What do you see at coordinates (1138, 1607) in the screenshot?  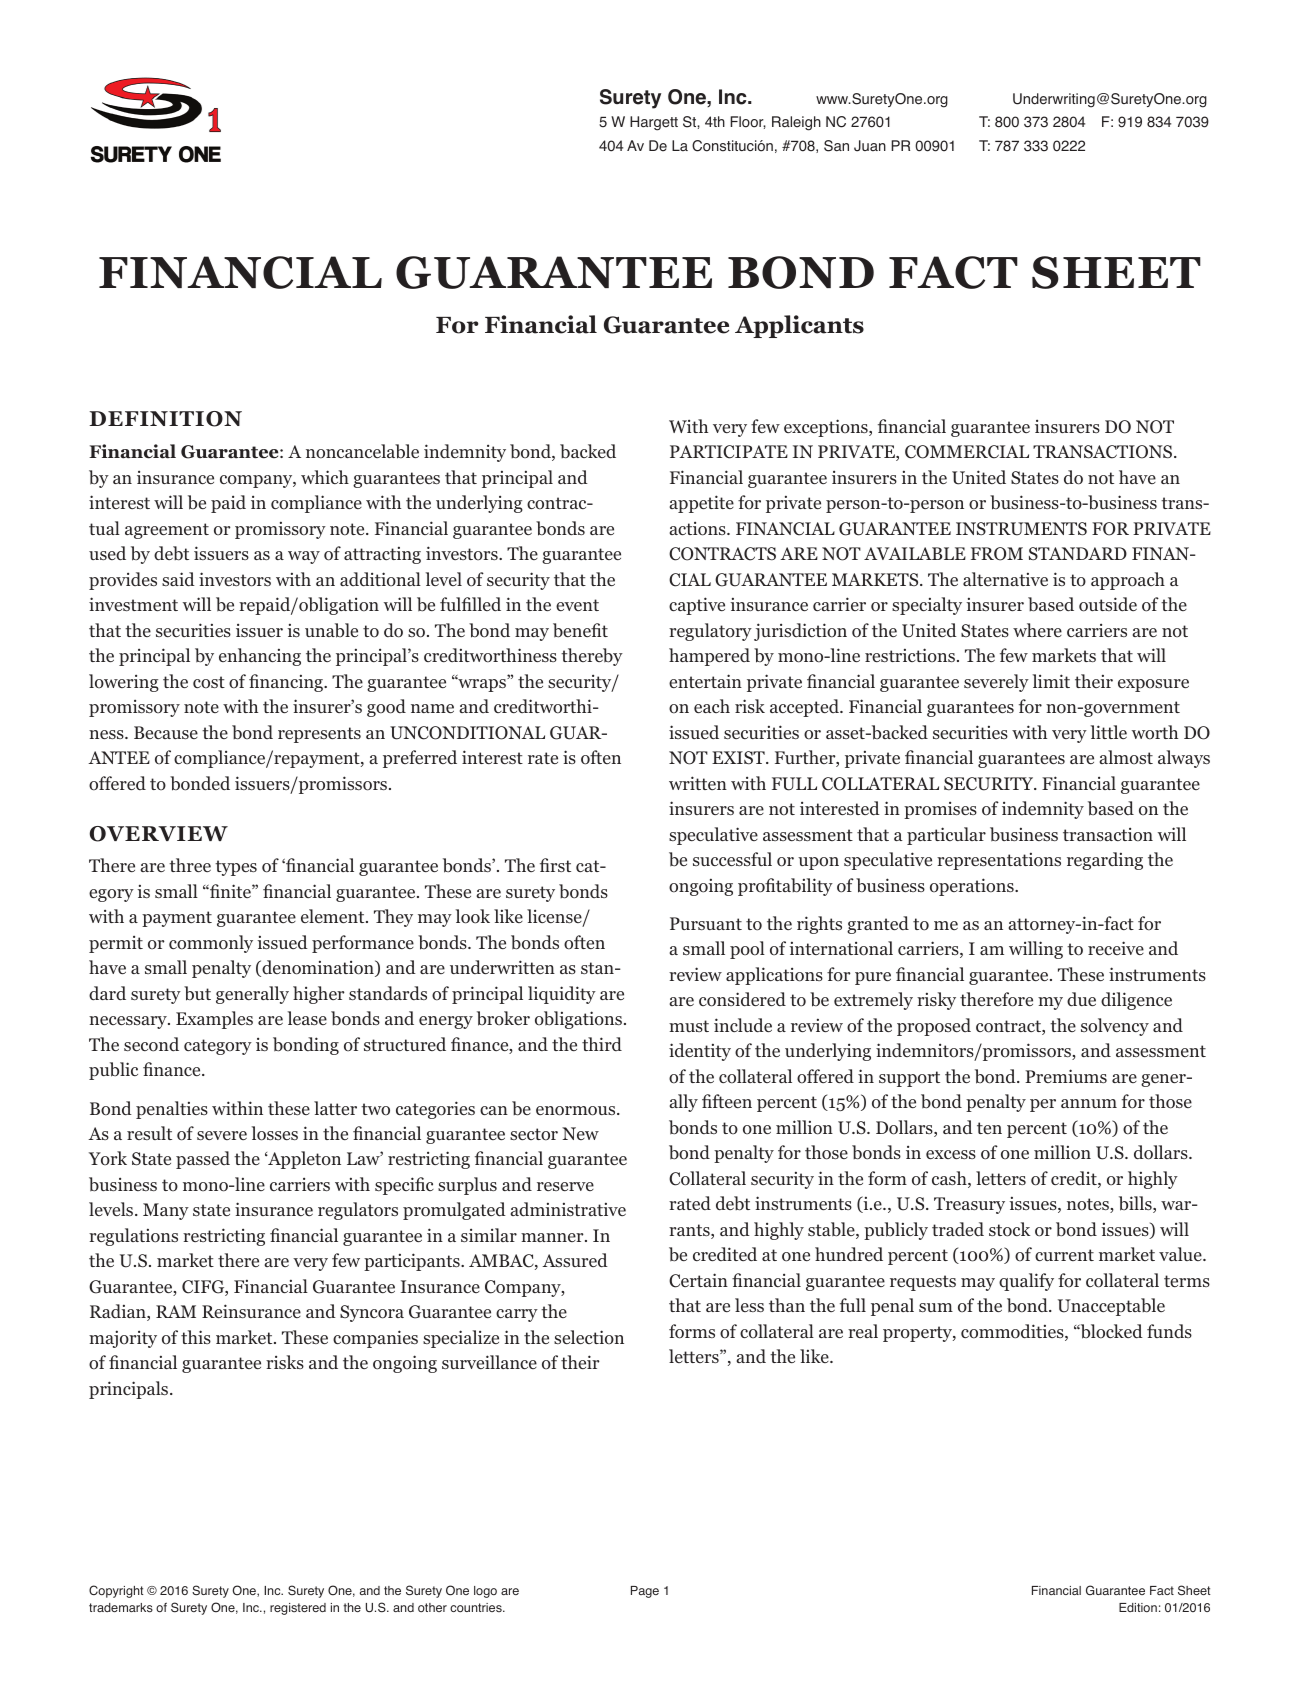 I see `Edition` at bounding box center [1138, 1607].
